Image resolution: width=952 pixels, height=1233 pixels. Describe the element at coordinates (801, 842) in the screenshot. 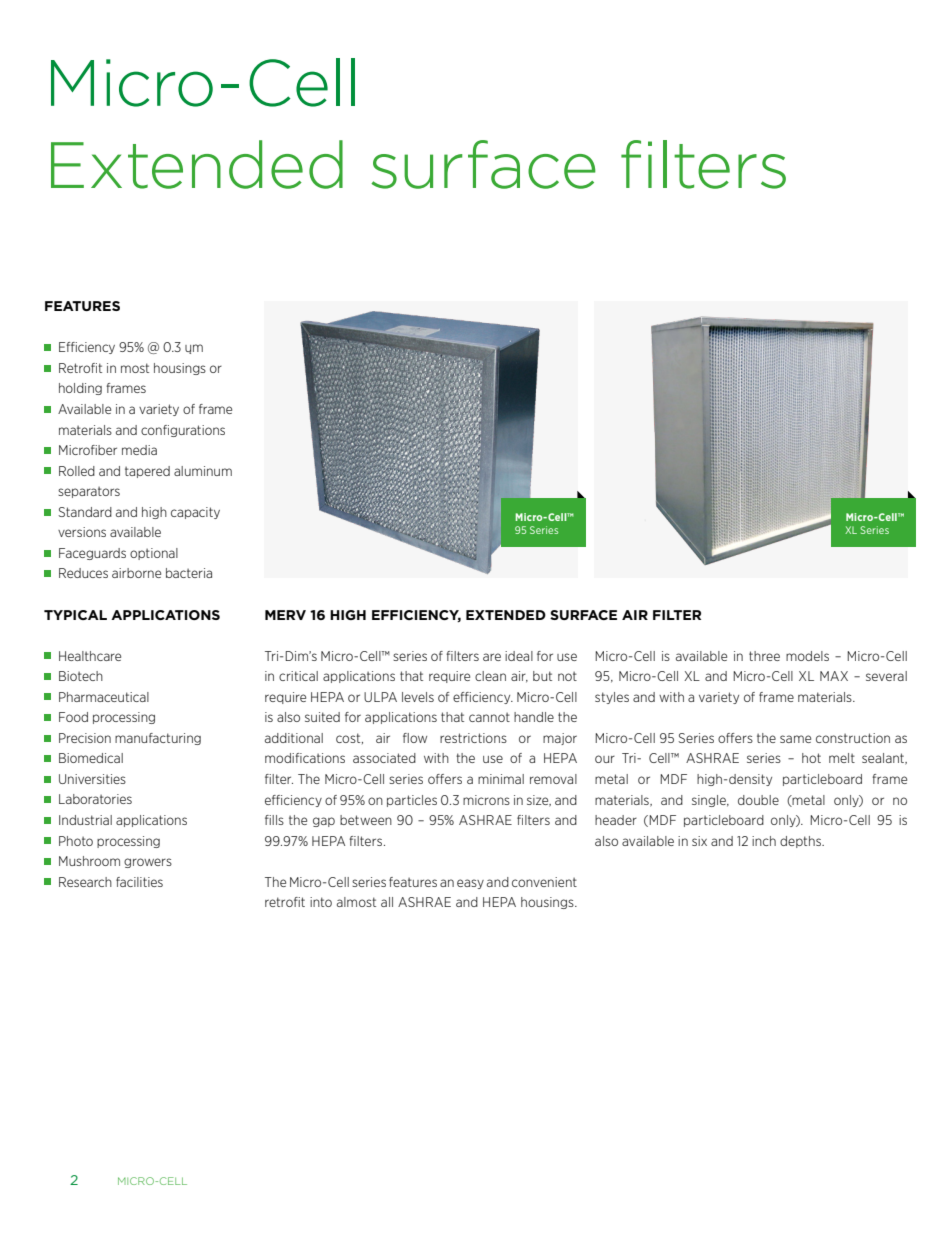

I see `depths` at that location.
